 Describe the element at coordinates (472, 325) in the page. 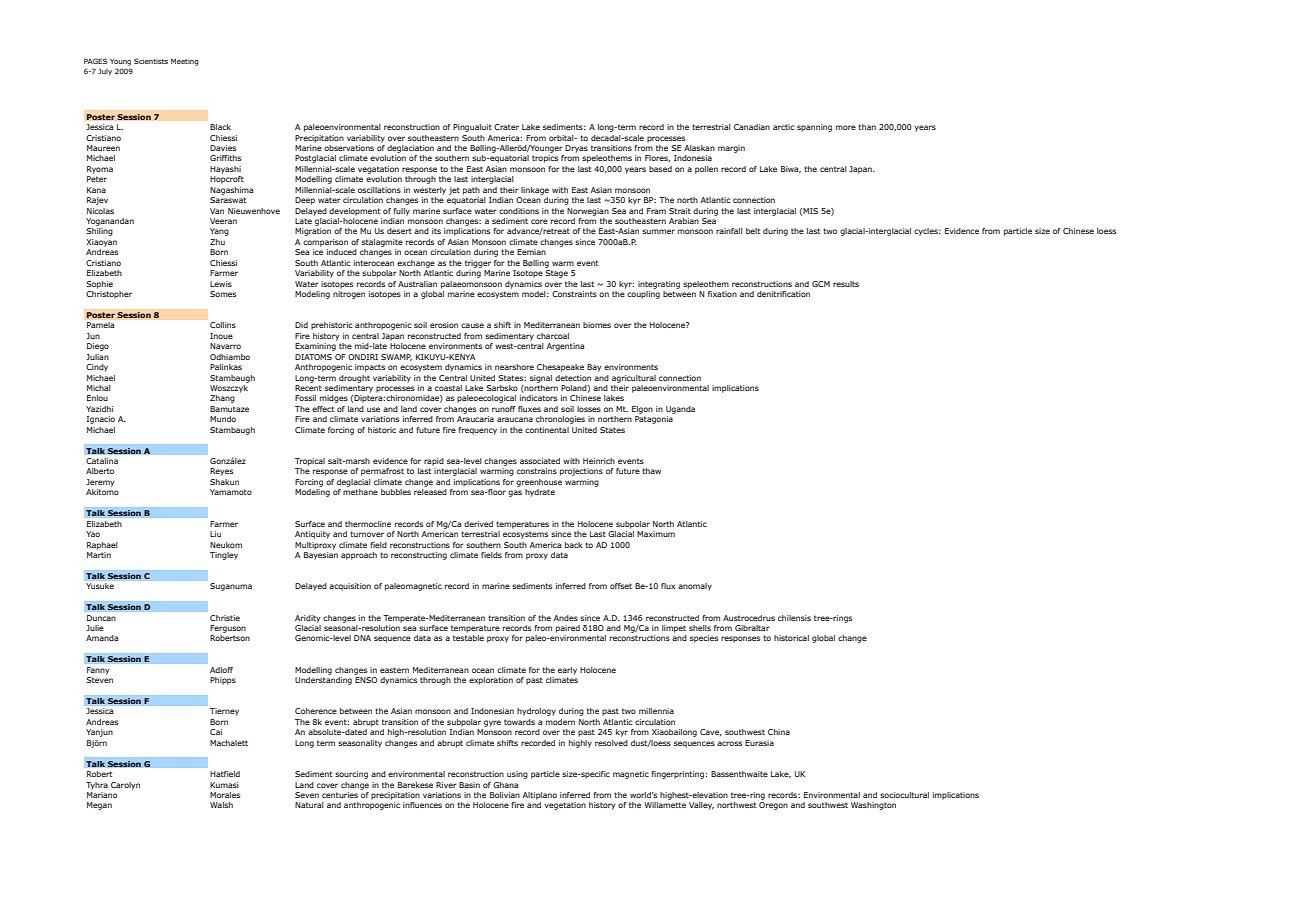

I see `cause` at that location.
